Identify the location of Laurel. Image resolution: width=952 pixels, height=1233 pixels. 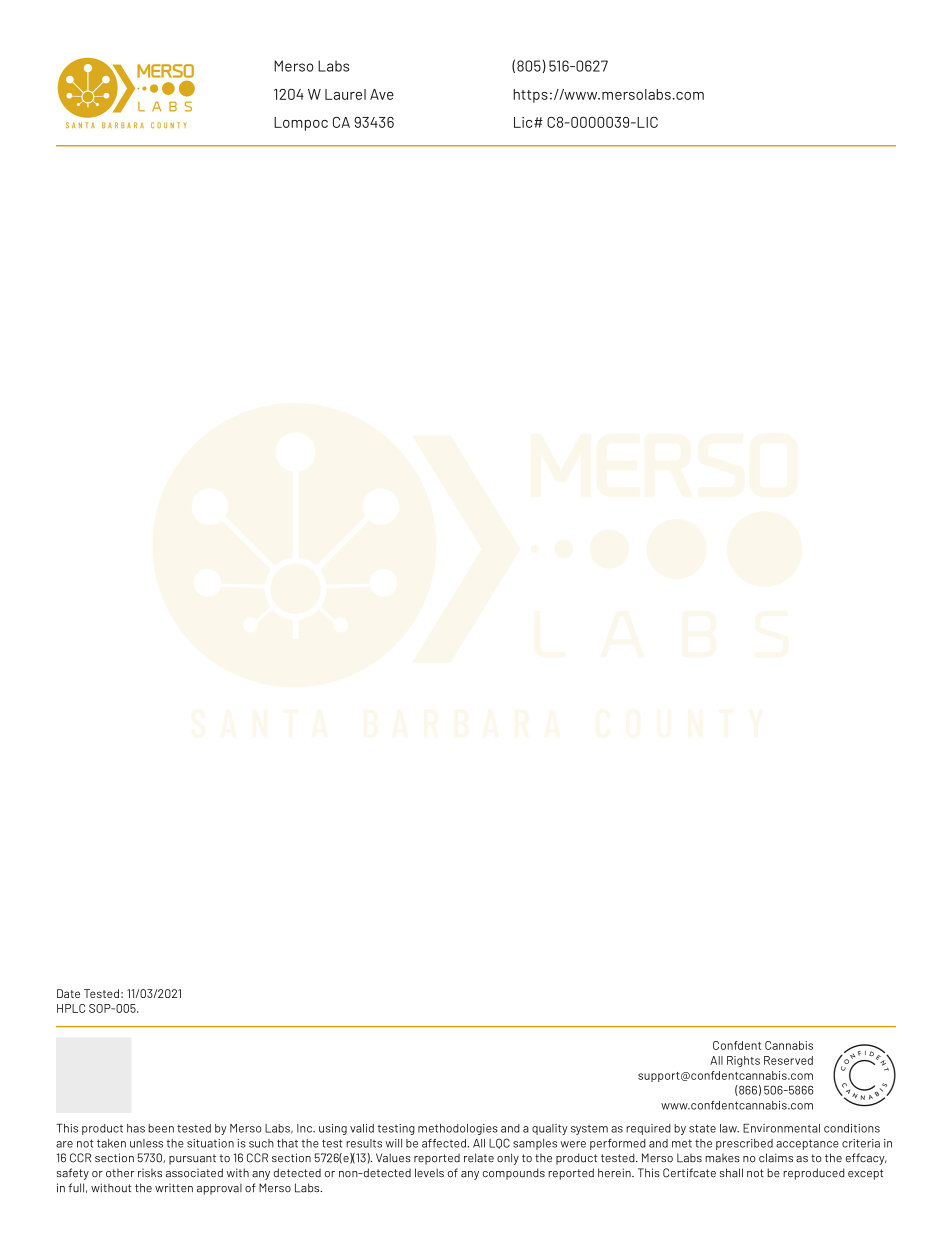
(345, 94).
